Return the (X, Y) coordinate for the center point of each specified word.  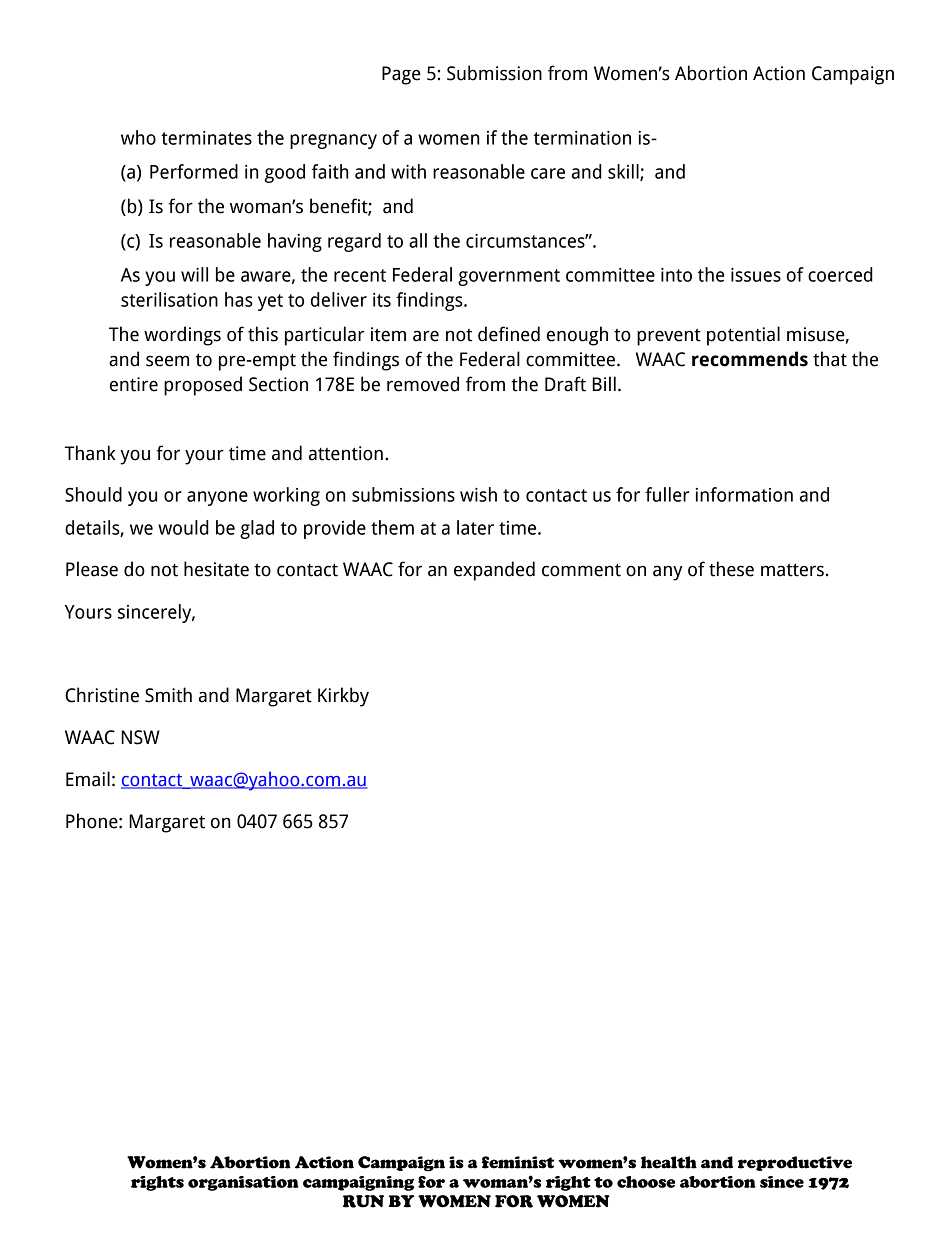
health (669, 1162)
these (731, 569)
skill (624, 172)
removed (423, 384)
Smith (168, 695)
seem (167, 361)
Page (401, 75)
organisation (243, 1183)
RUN (363, 1201)
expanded (494, 571)
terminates (206, 138)
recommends (750, 359)
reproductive (795, 1163)
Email (88, 779)
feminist (518, 1162)
